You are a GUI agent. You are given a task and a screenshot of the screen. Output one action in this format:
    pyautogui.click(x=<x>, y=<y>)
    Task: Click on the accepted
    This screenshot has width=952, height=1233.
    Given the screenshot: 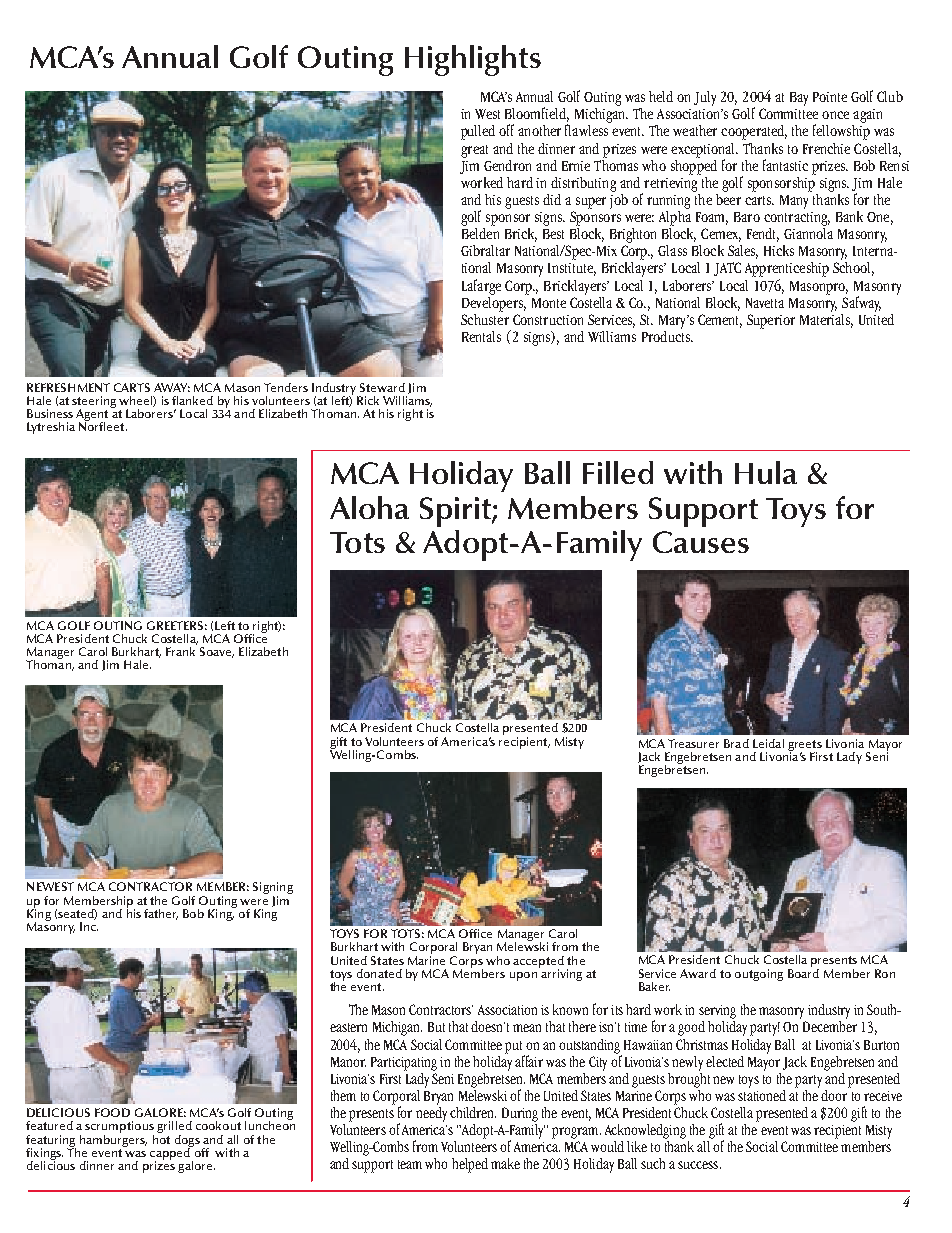 What is the action you would take?
    pyautogui.click(x=538, y=963)
